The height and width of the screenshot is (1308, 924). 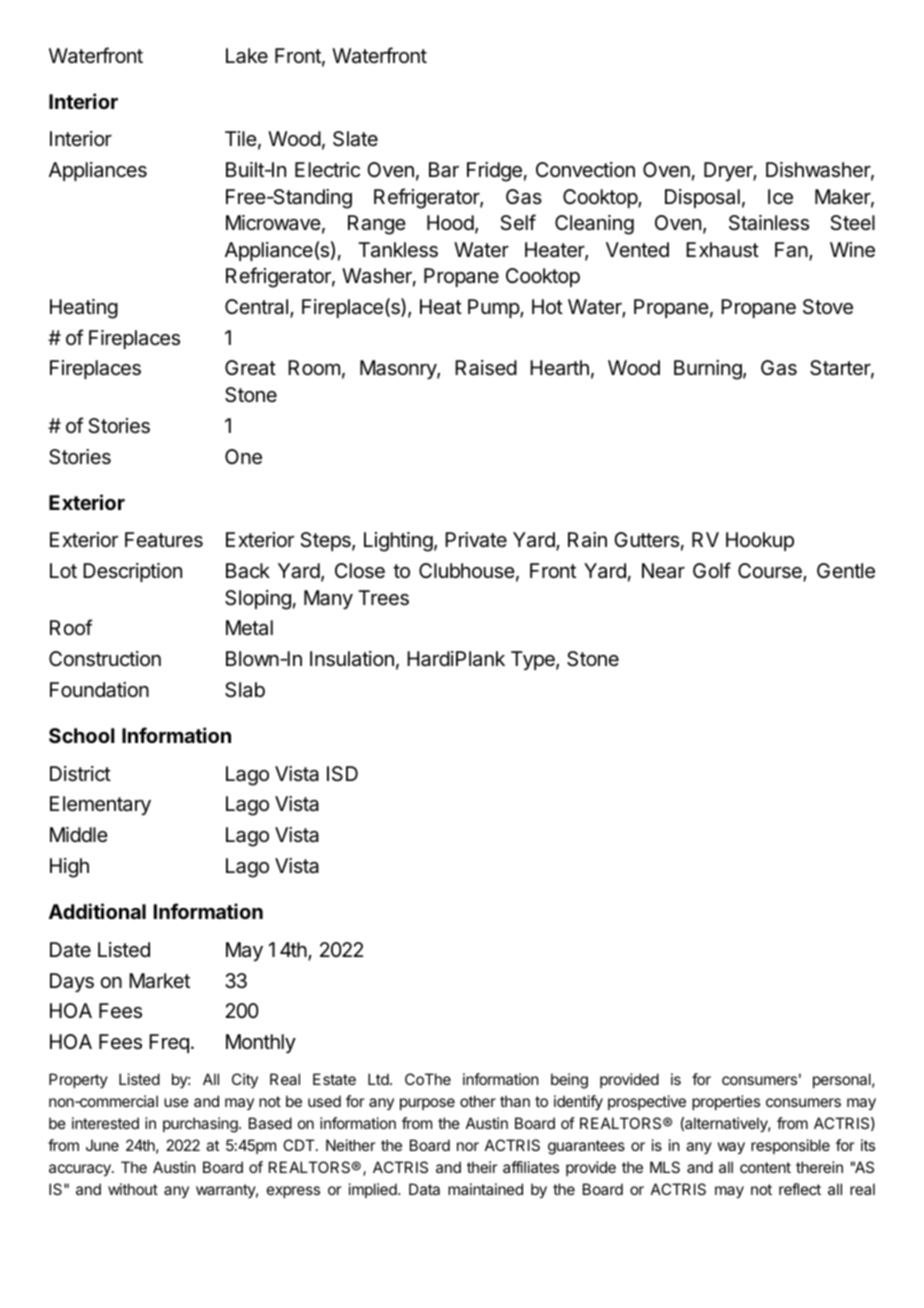 I want to click on without, so click(x=133, y=1189).
